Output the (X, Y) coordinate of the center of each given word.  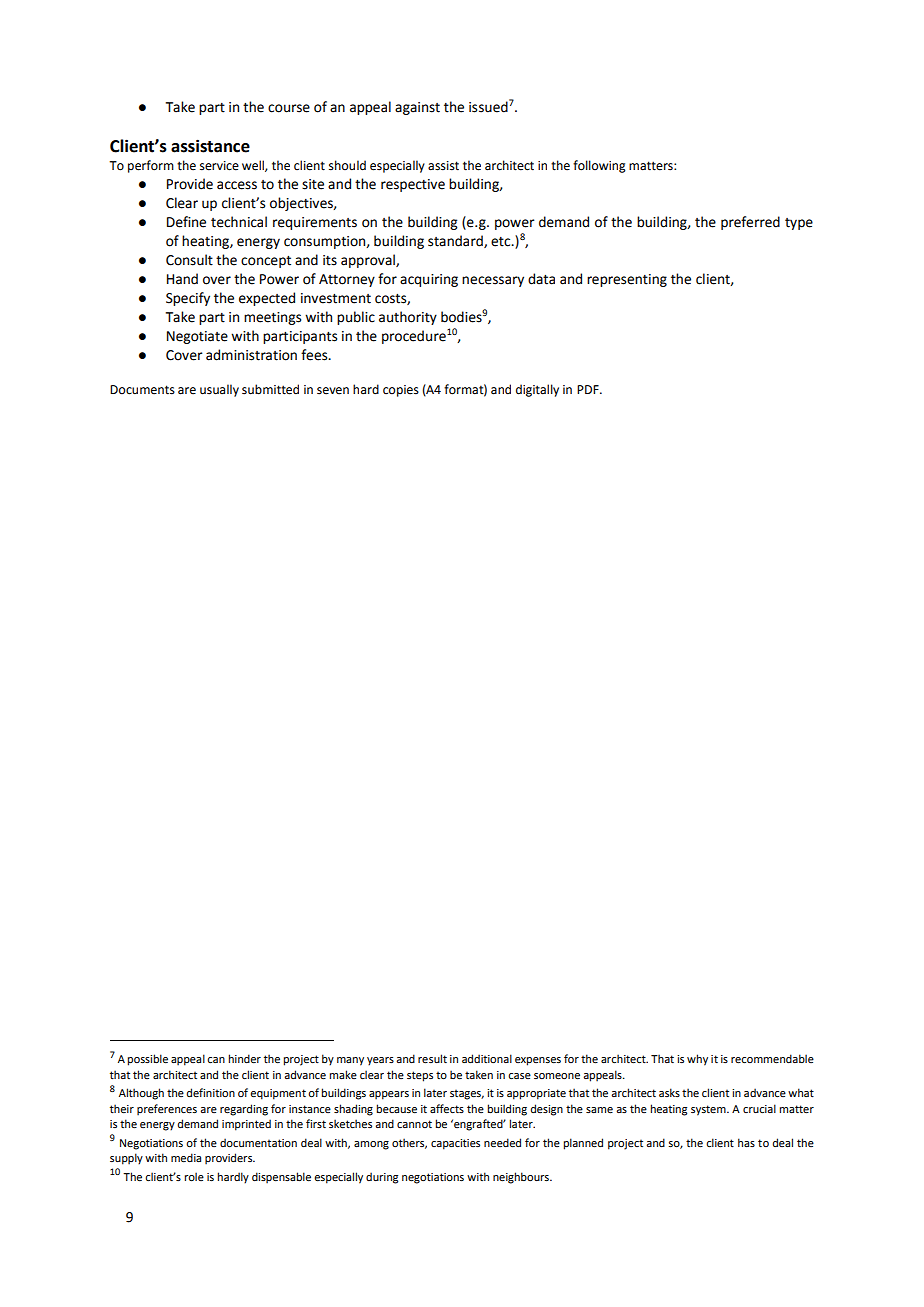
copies (401, 391)
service (219, 166)
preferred (750, 223)
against (417, 108)
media (186, 1157)
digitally (537, 390)
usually (219, 390)
